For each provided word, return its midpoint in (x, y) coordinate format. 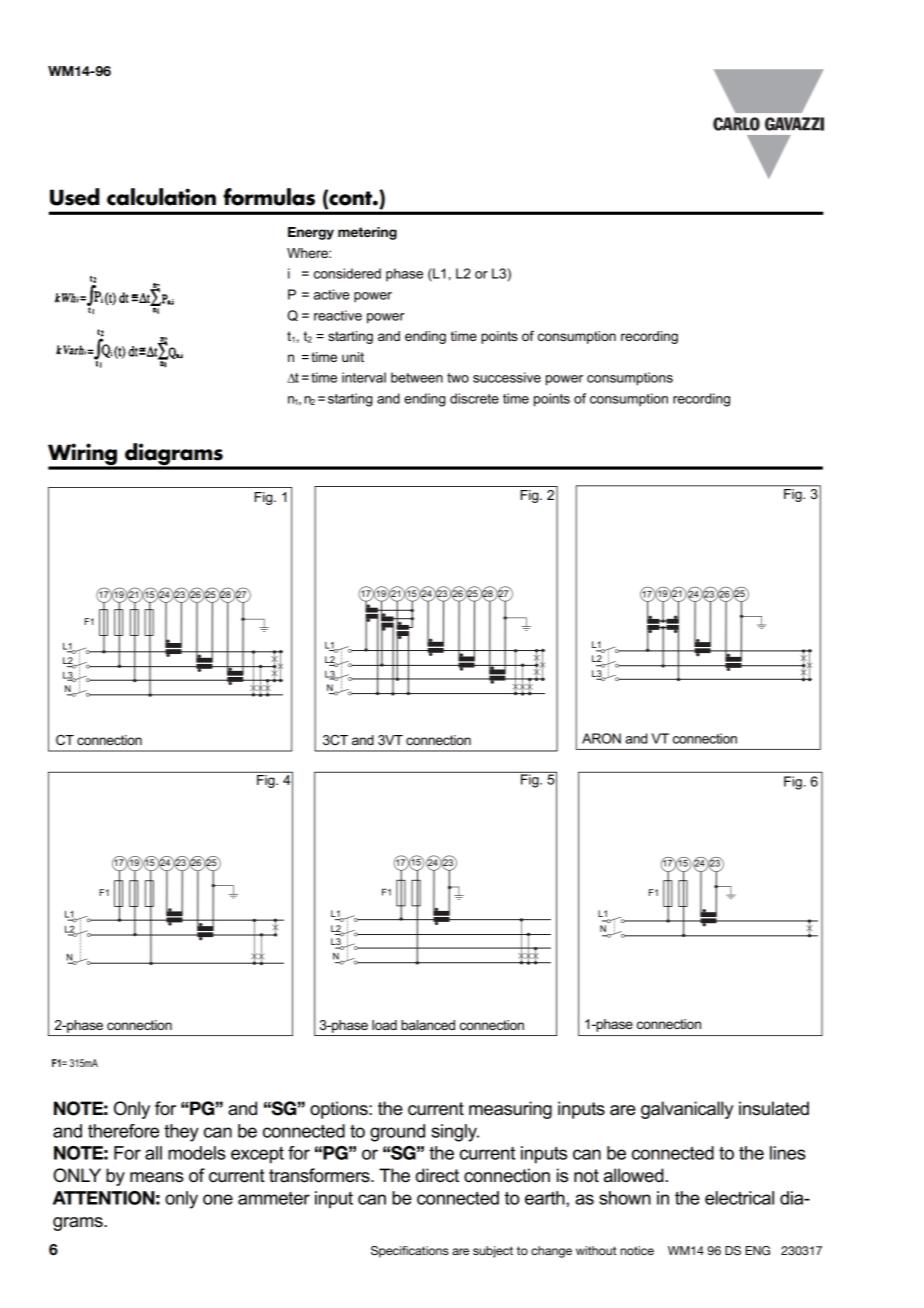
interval (364, 377)
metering (367, 233)
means (157, 1177)
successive (507, 377)
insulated (774, 1108)
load (384, 1025)
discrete (474, 398)
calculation (161, 197)
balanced (428, 1025)
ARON (601, 738)
